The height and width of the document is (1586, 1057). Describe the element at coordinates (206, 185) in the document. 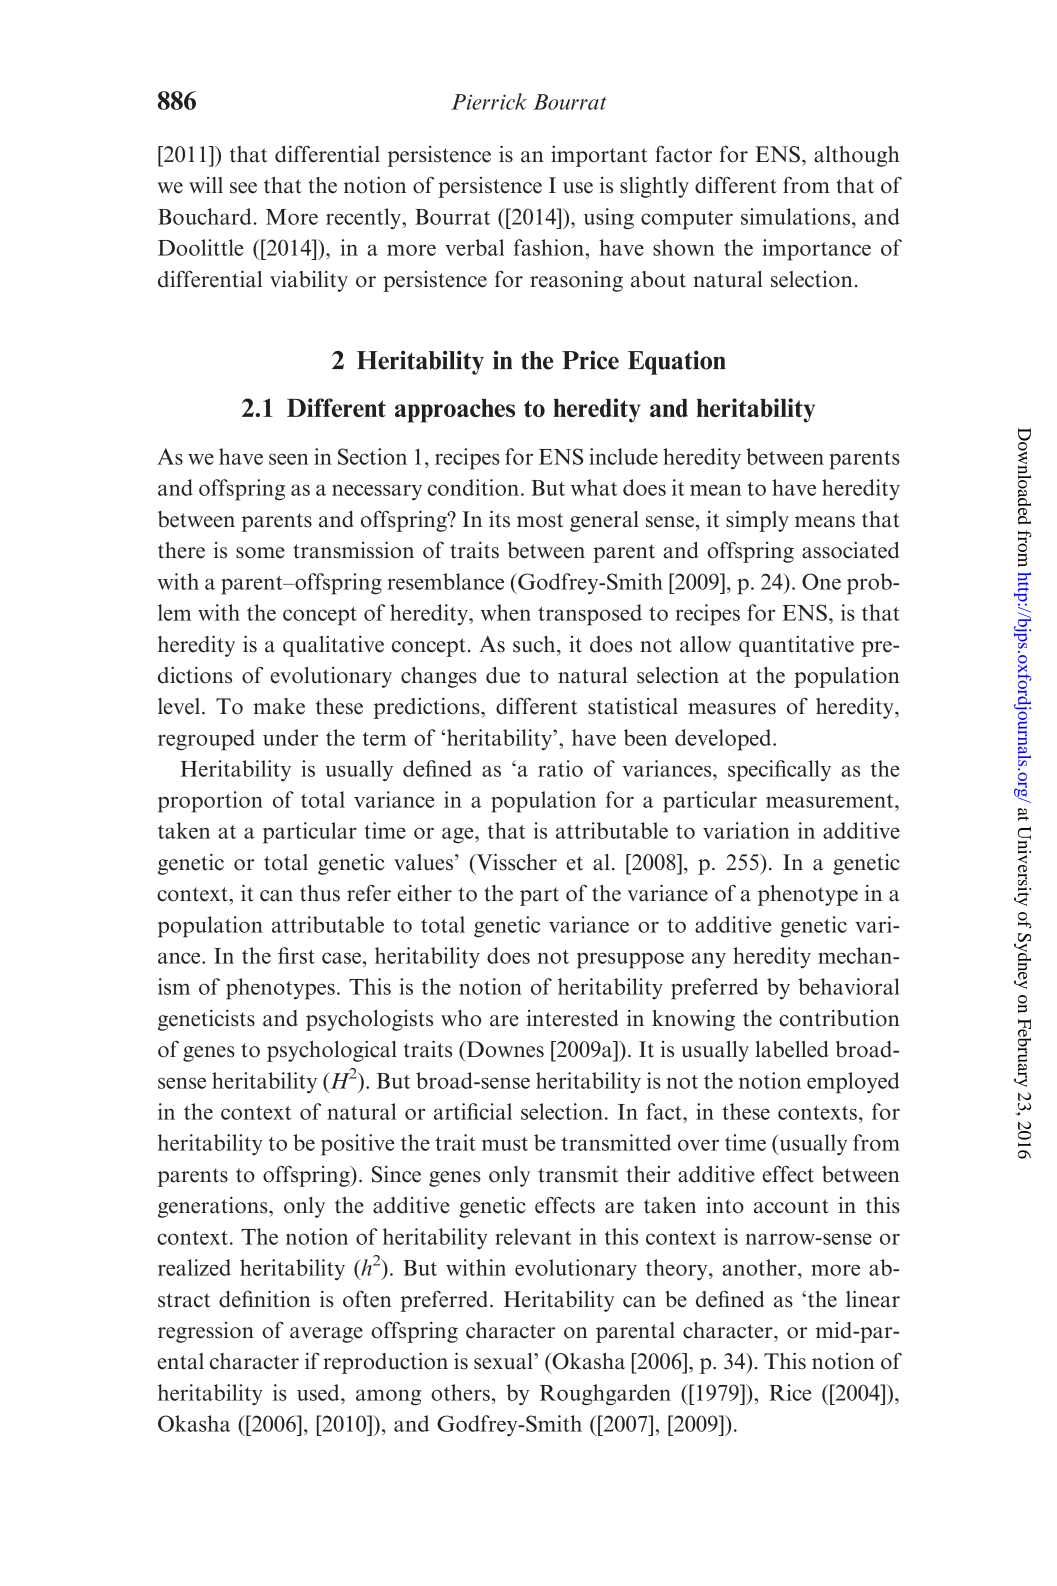

I see `will` at that location.
